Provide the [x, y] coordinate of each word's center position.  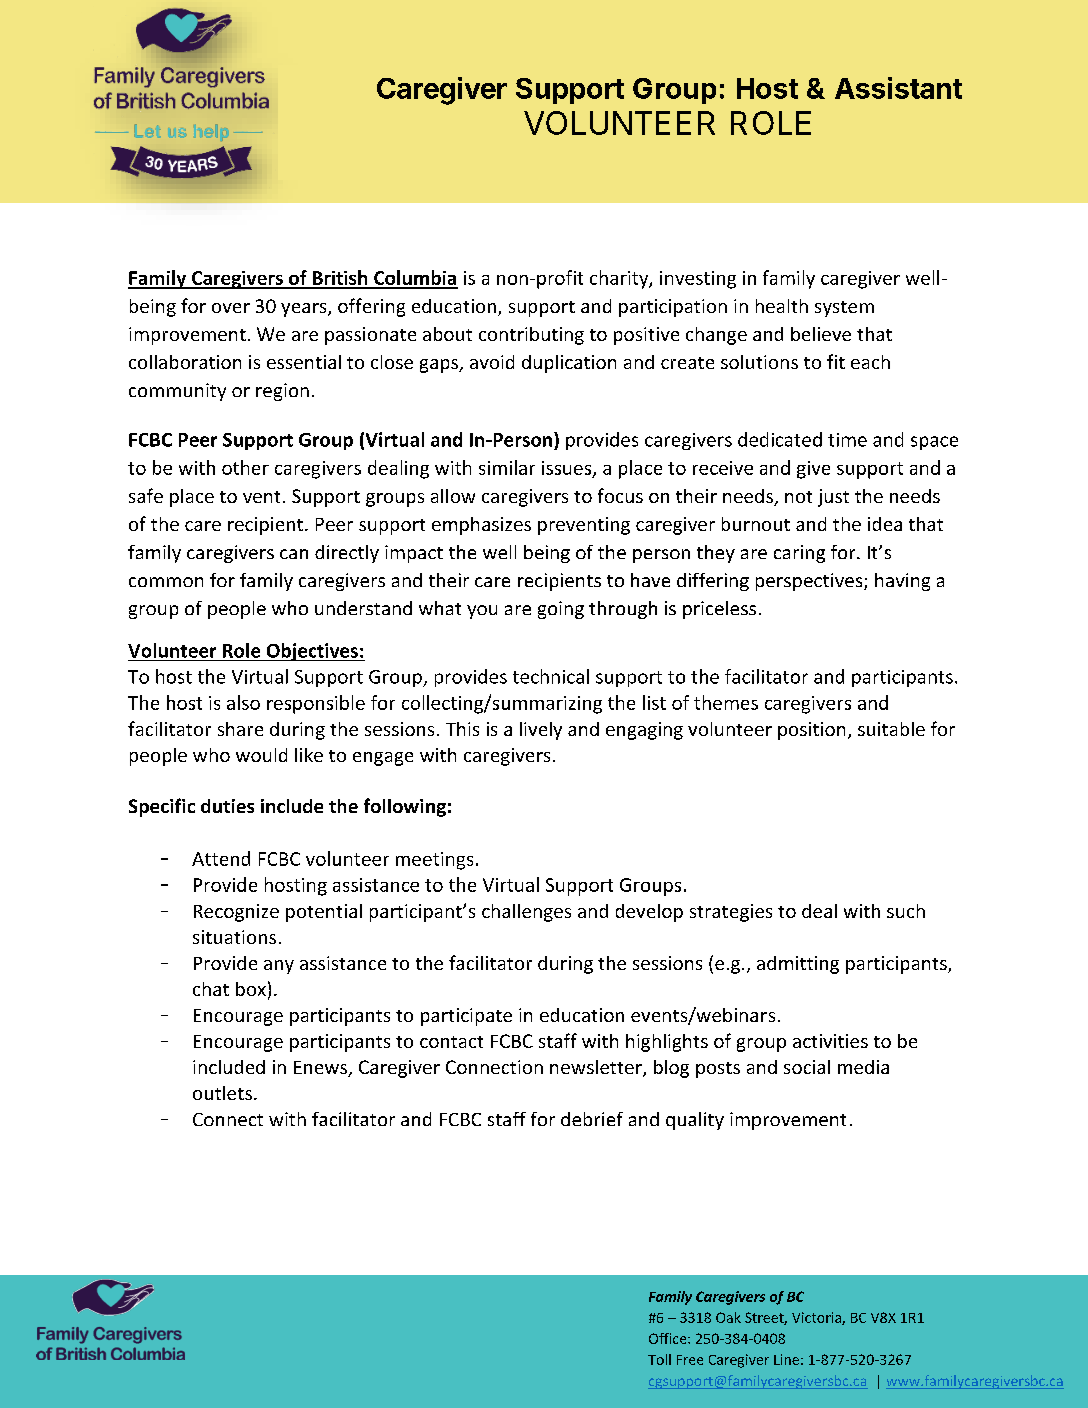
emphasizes [481, 526]
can [294, 554]
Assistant [898, 88]
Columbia [415, 279]
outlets [222, 1093]
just [833, 498]
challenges [526, 913]
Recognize [236, 913]
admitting [798, 965]
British [340, 279]
